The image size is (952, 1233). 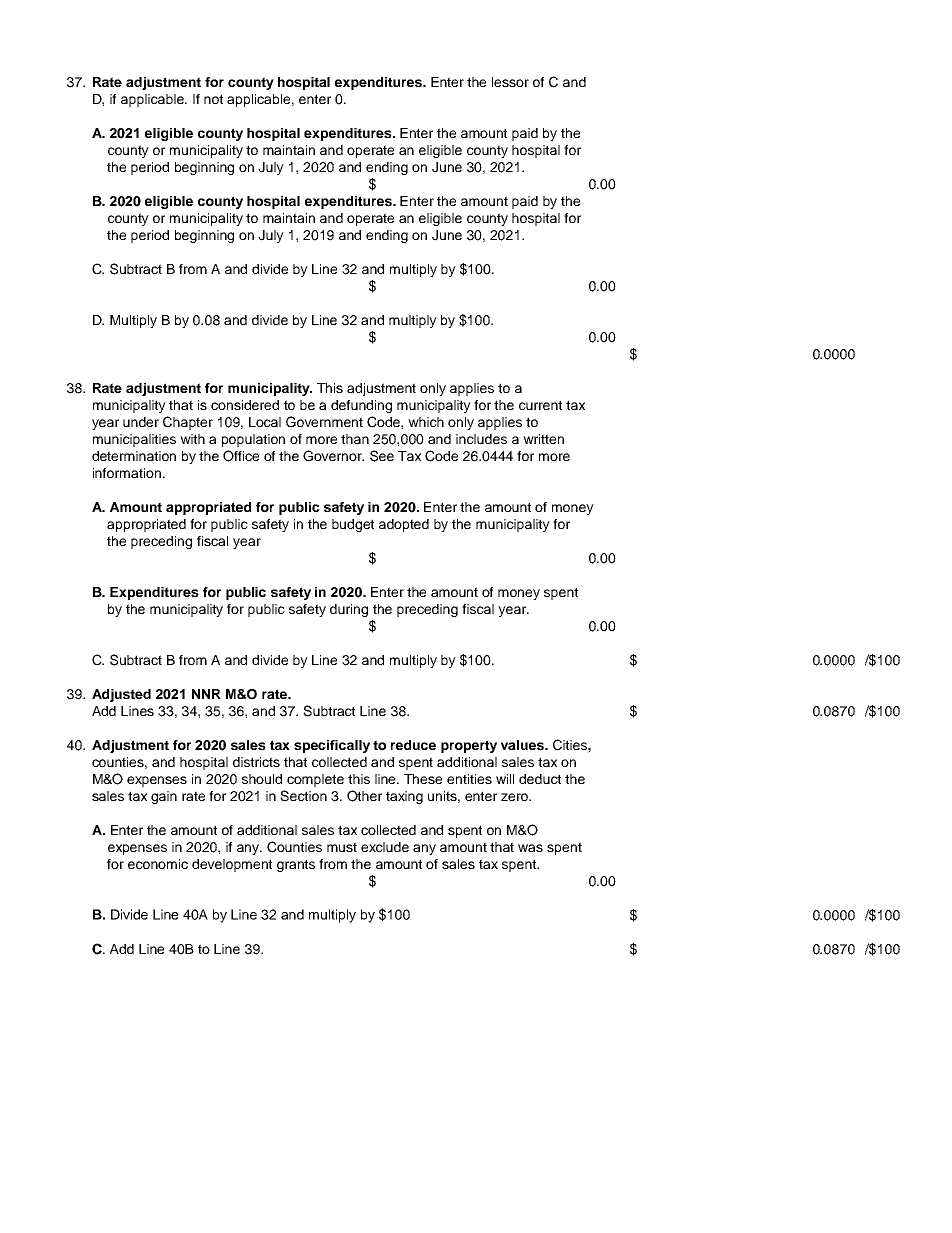 I want to click on includes, so click(x=481, y=439).
